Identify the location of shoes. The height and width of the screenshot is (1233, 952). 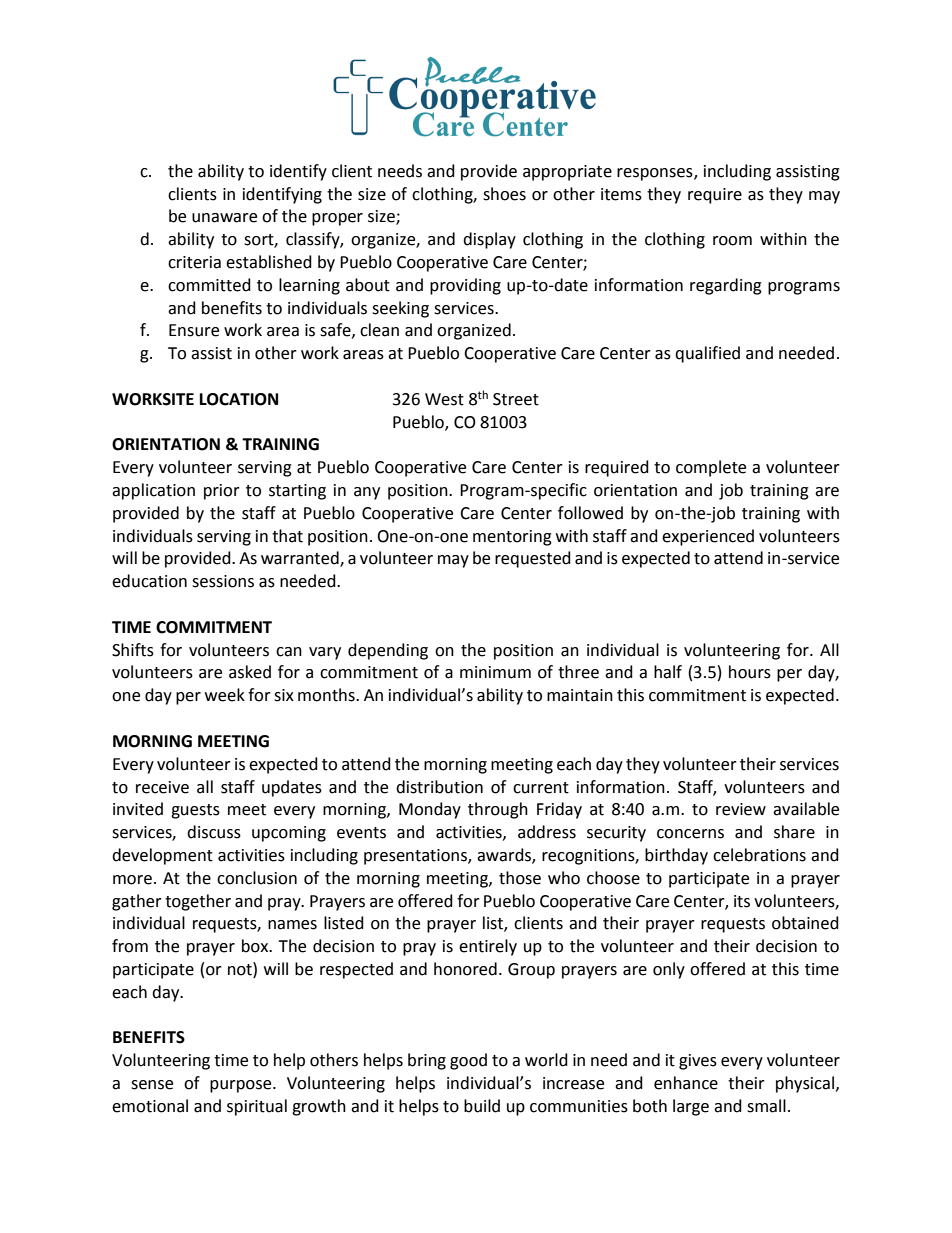
(504, 194).
